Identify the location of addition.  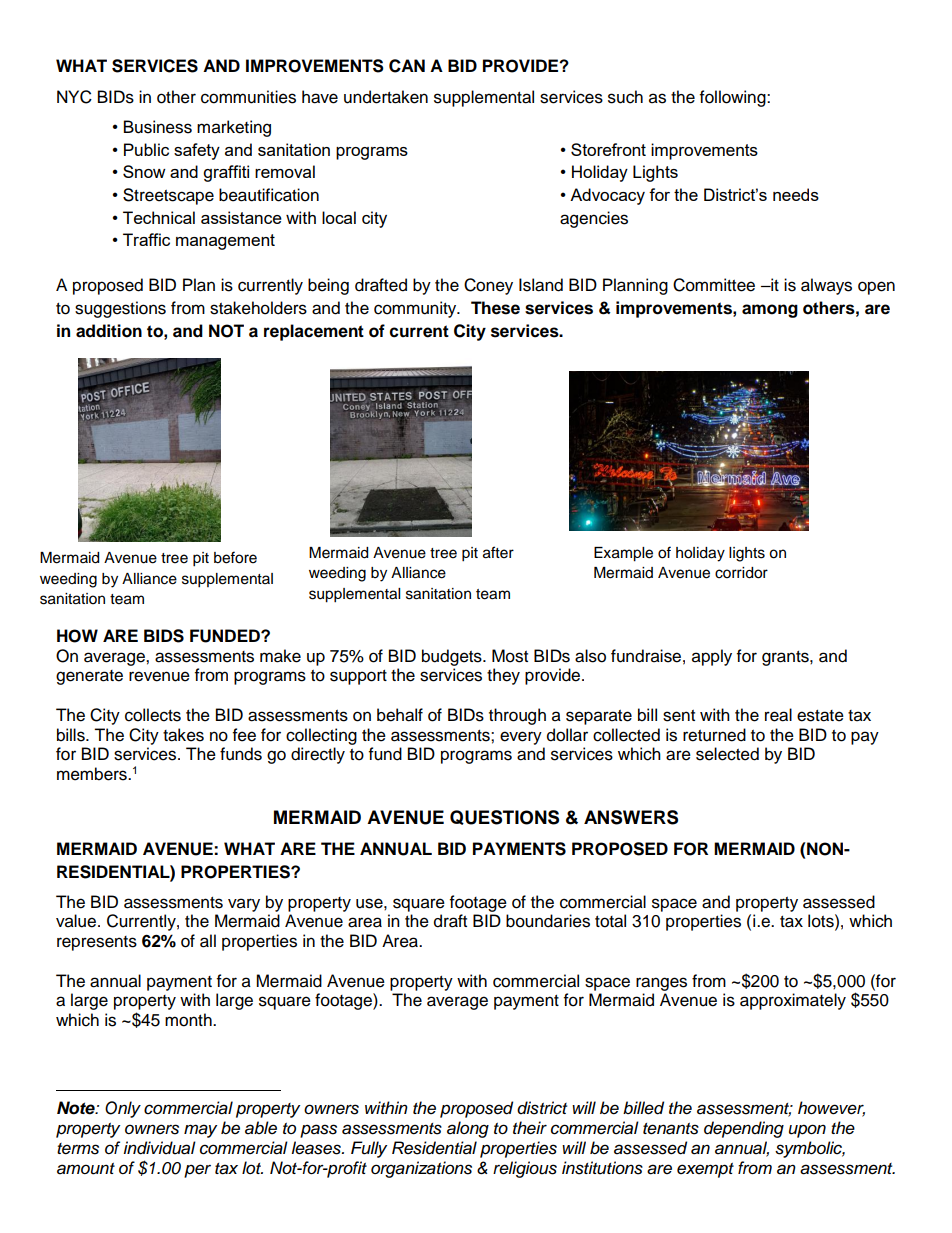
(109, 331).
